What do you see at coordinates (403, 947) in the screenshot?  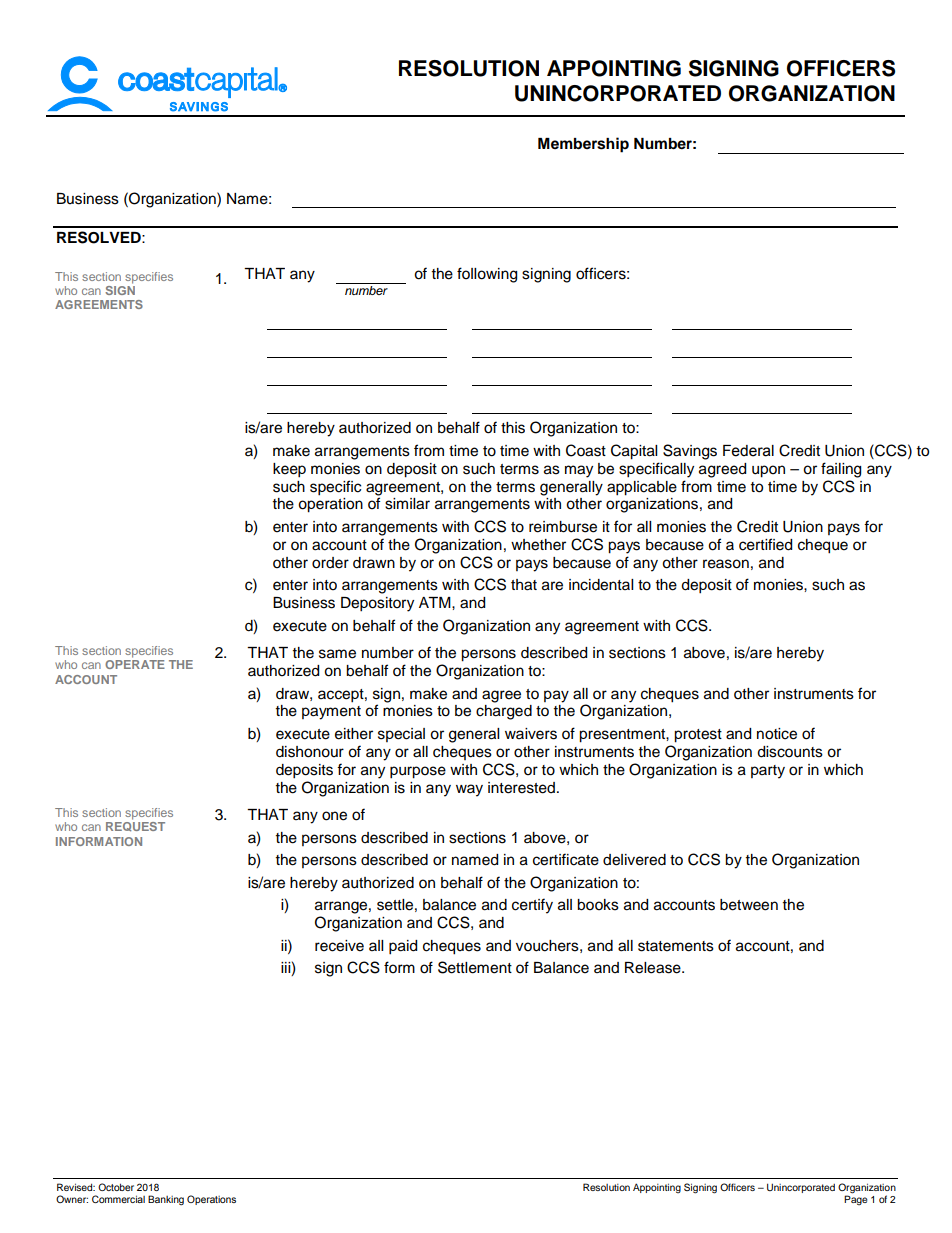 I see `paid` at bounding box center [403, 947].
